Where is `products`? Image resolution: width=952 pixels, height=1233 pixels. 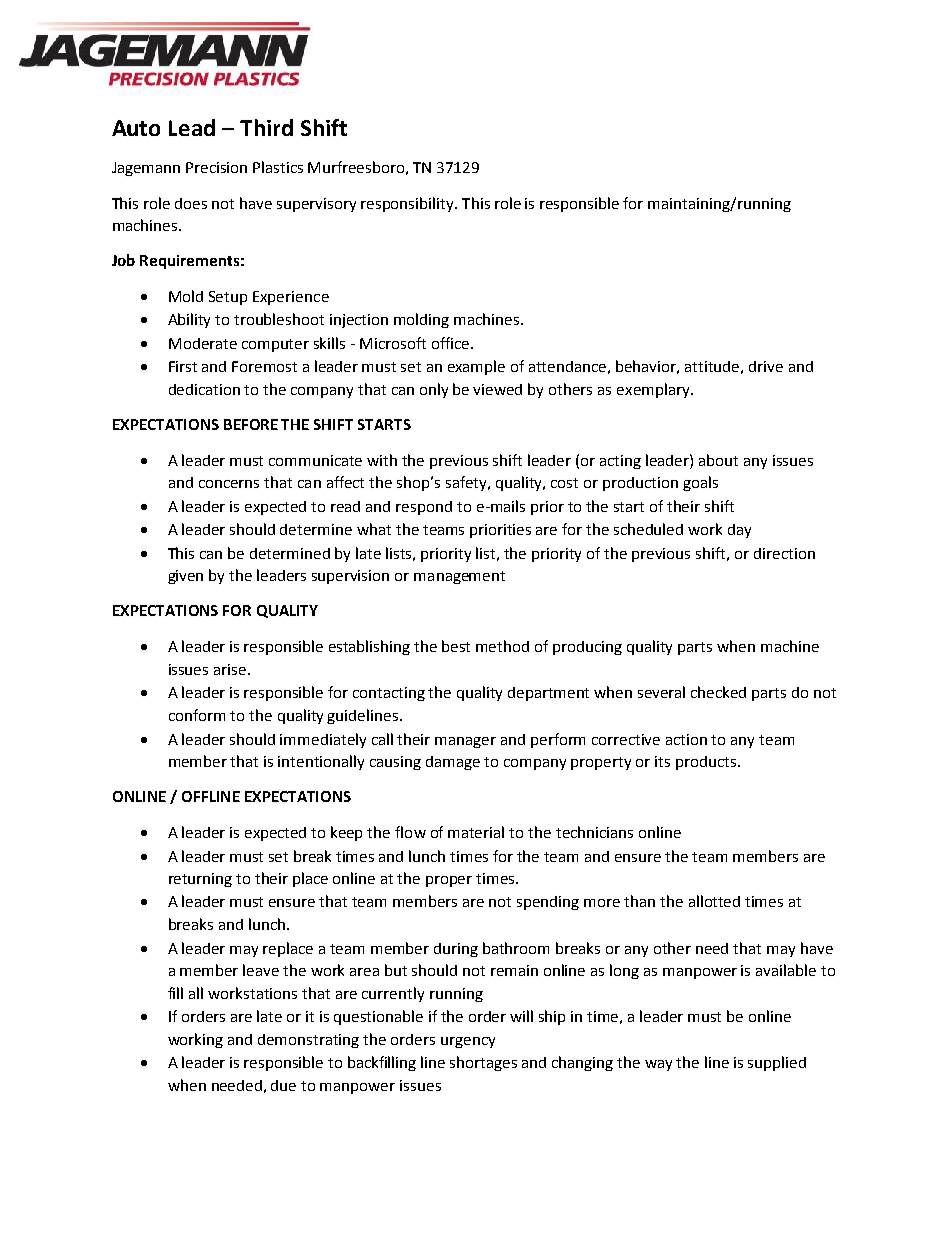
products is located at coordinates (707, 763).
